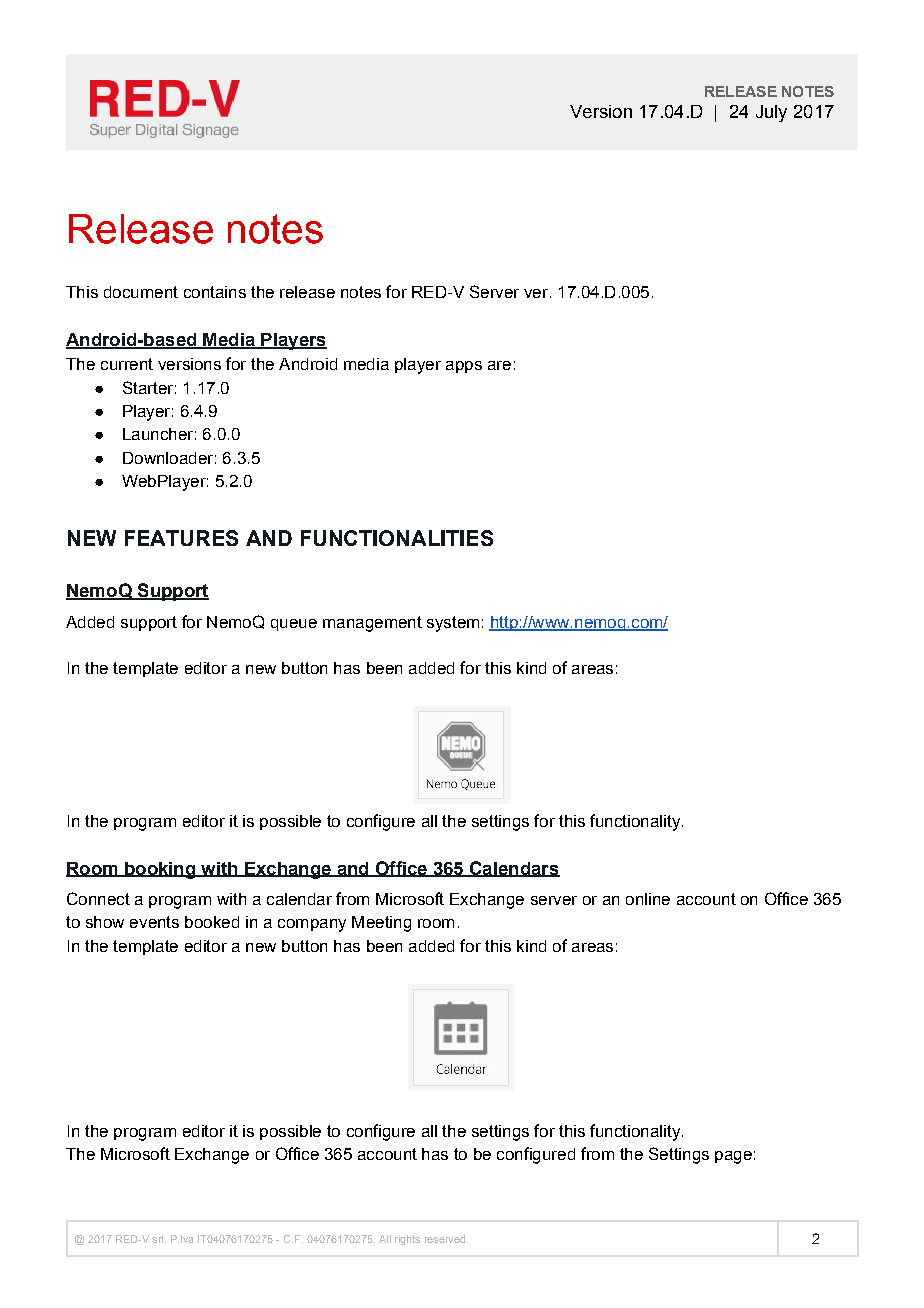 This page has height=1308, width=924. I want to click on booking, so click(160, 870).
